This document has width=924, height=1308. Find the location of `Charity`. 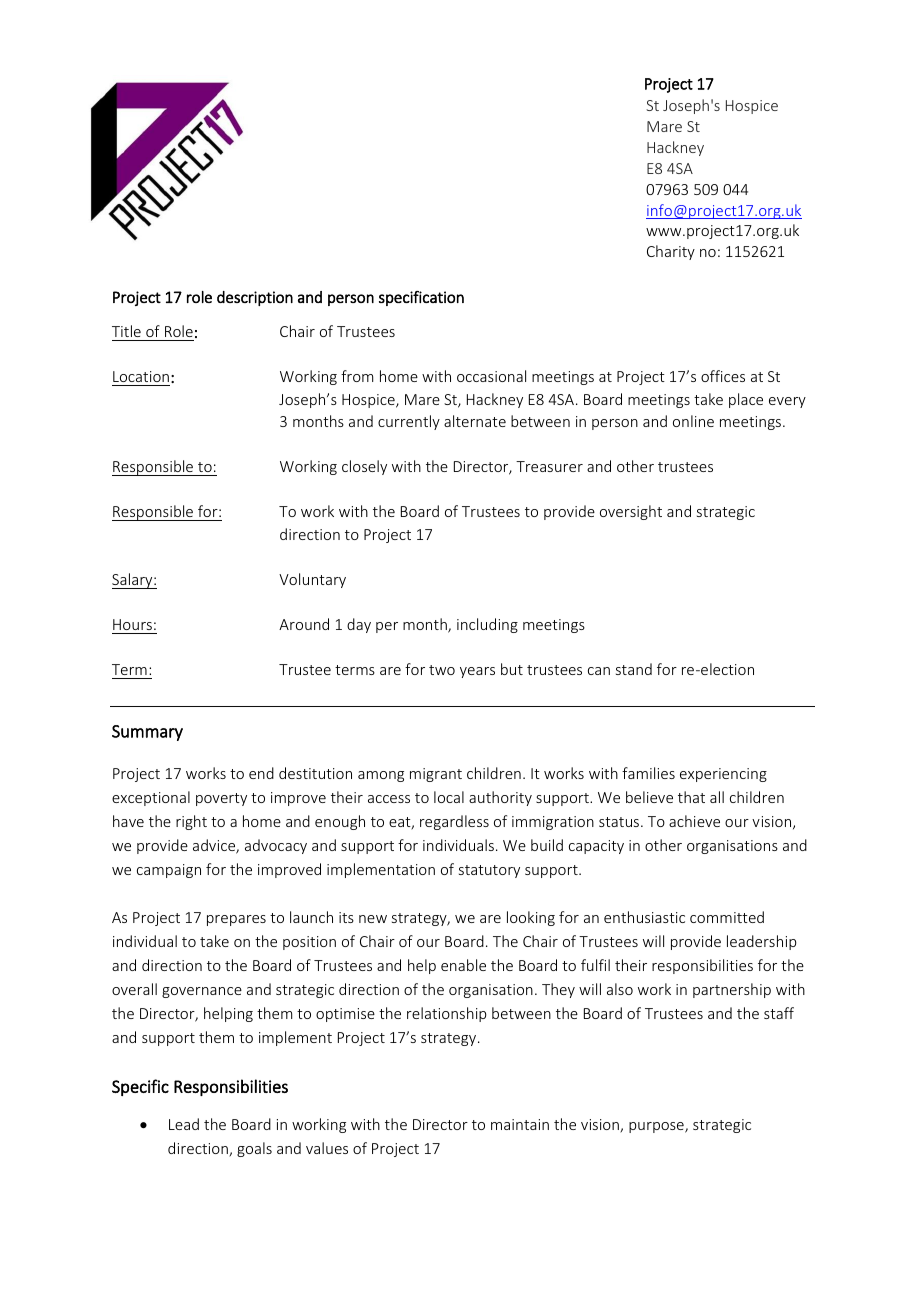

Charity is located at coordinates (671, 252).
